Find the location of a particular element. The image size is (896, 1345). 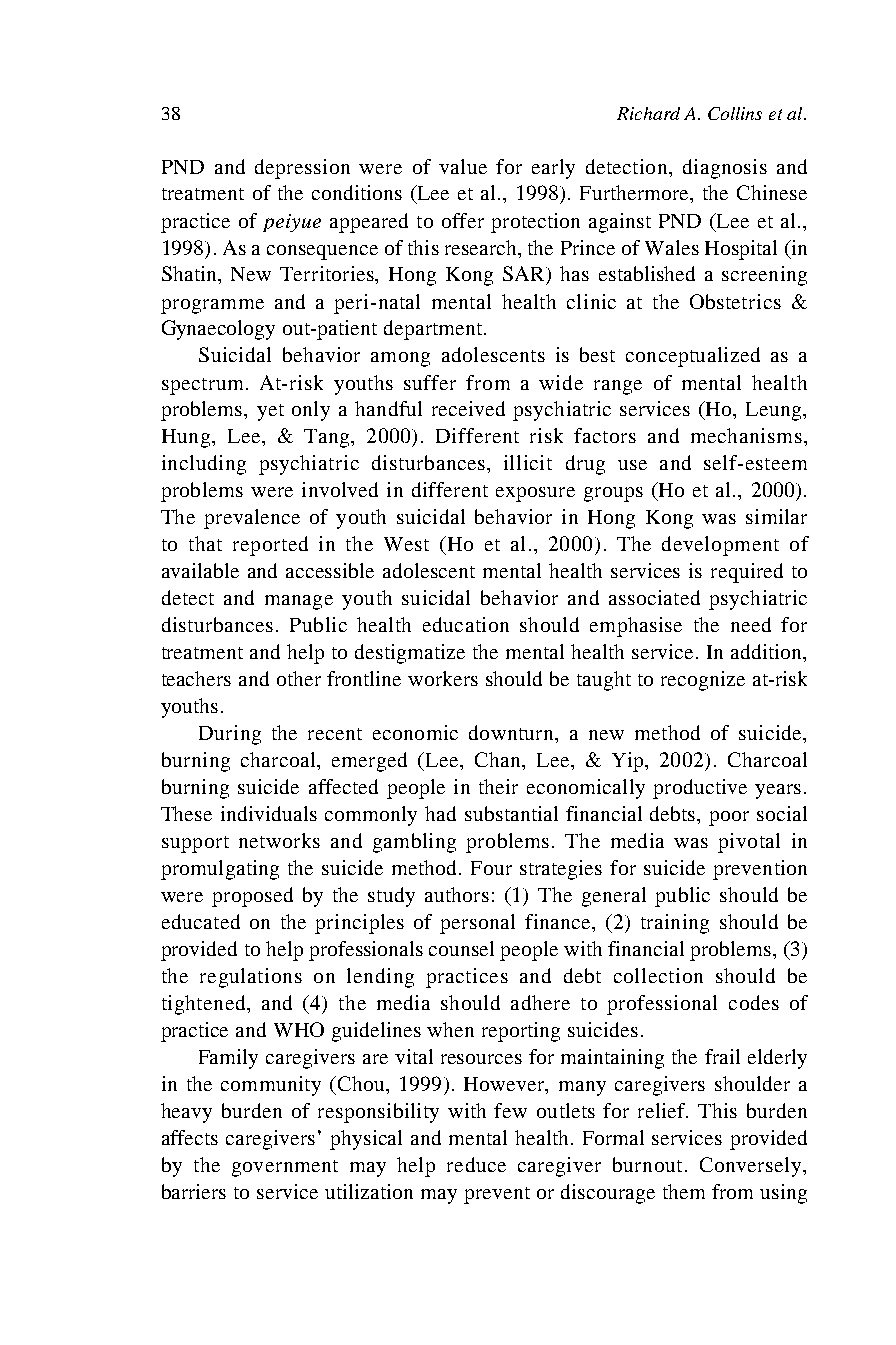

recognize is located at coordinates (703, 681).
